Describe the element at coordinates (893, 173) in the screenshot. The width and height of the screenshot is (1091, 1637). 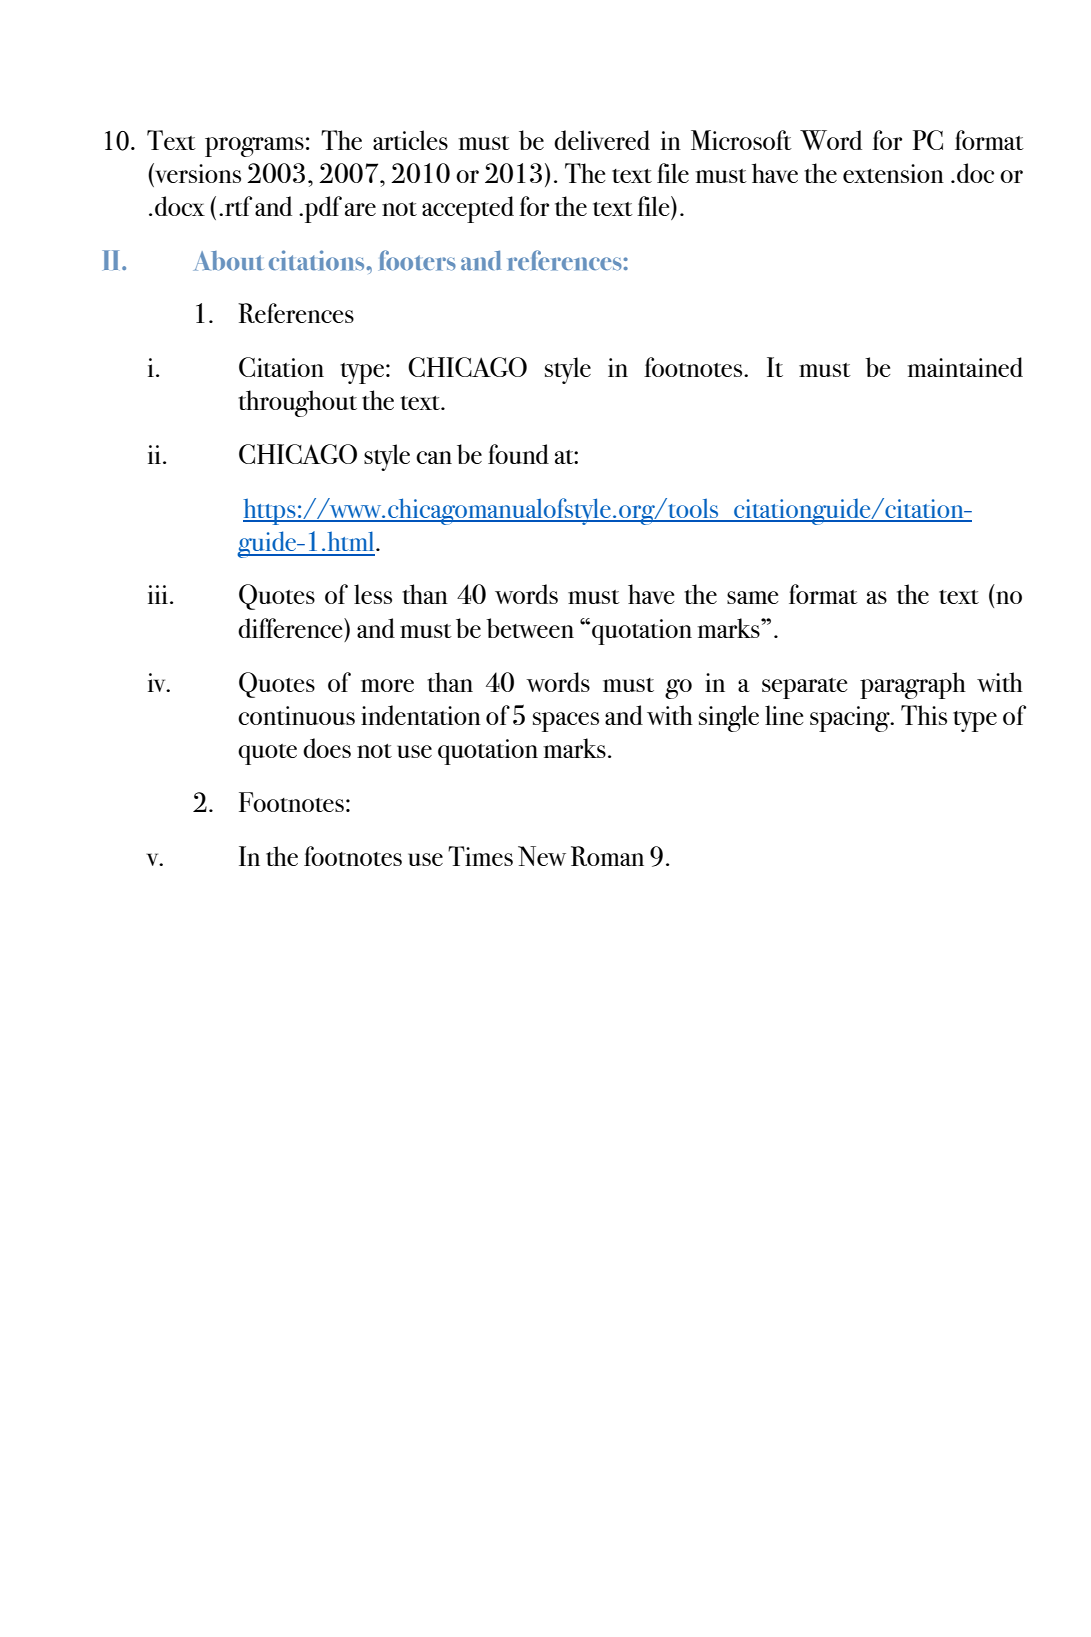
I see `extension` at that location.
